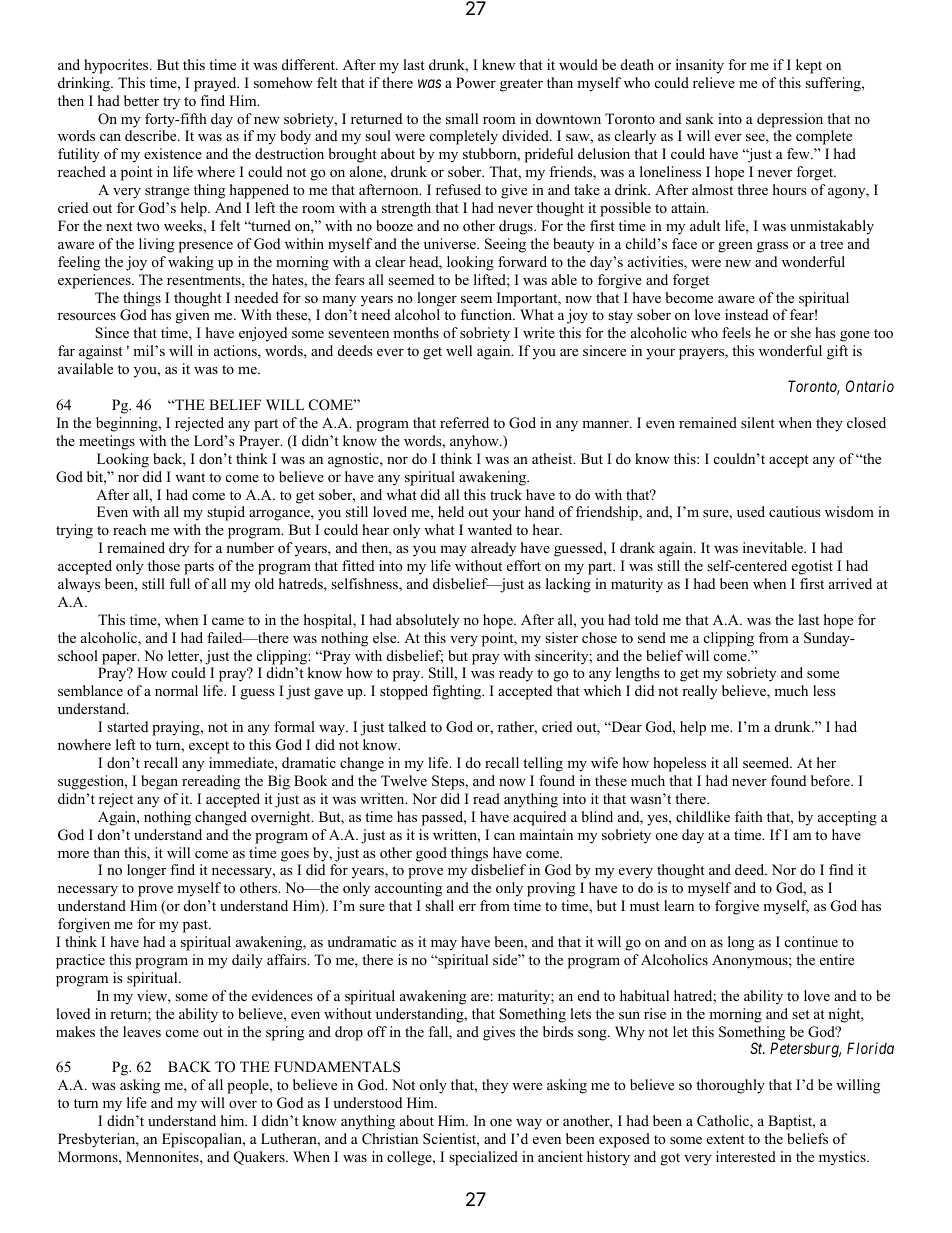  What do you see at coordinates (758, 422) in the page?
I see `silent` at bounding box center [758, 422].
